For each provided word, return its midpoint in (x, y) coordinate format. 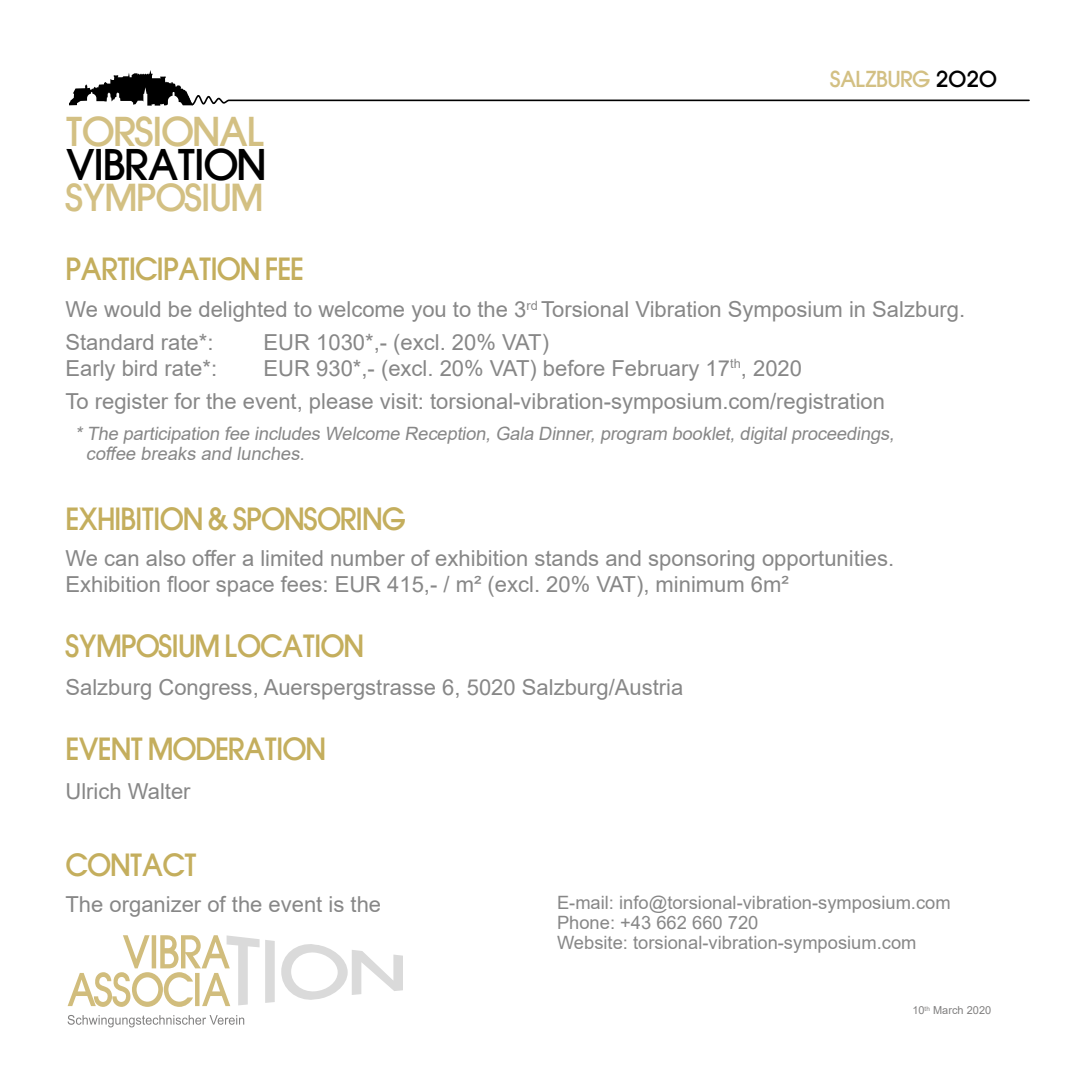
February (656, 370)
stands (566, 558)
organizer (155, 906)
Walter (159, 791)
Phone (583, 922)
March (948, 1010)
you (428, 313)
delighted (242, 311)
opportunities (825, 560)
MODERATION (236, 748)
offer (214, 558)
